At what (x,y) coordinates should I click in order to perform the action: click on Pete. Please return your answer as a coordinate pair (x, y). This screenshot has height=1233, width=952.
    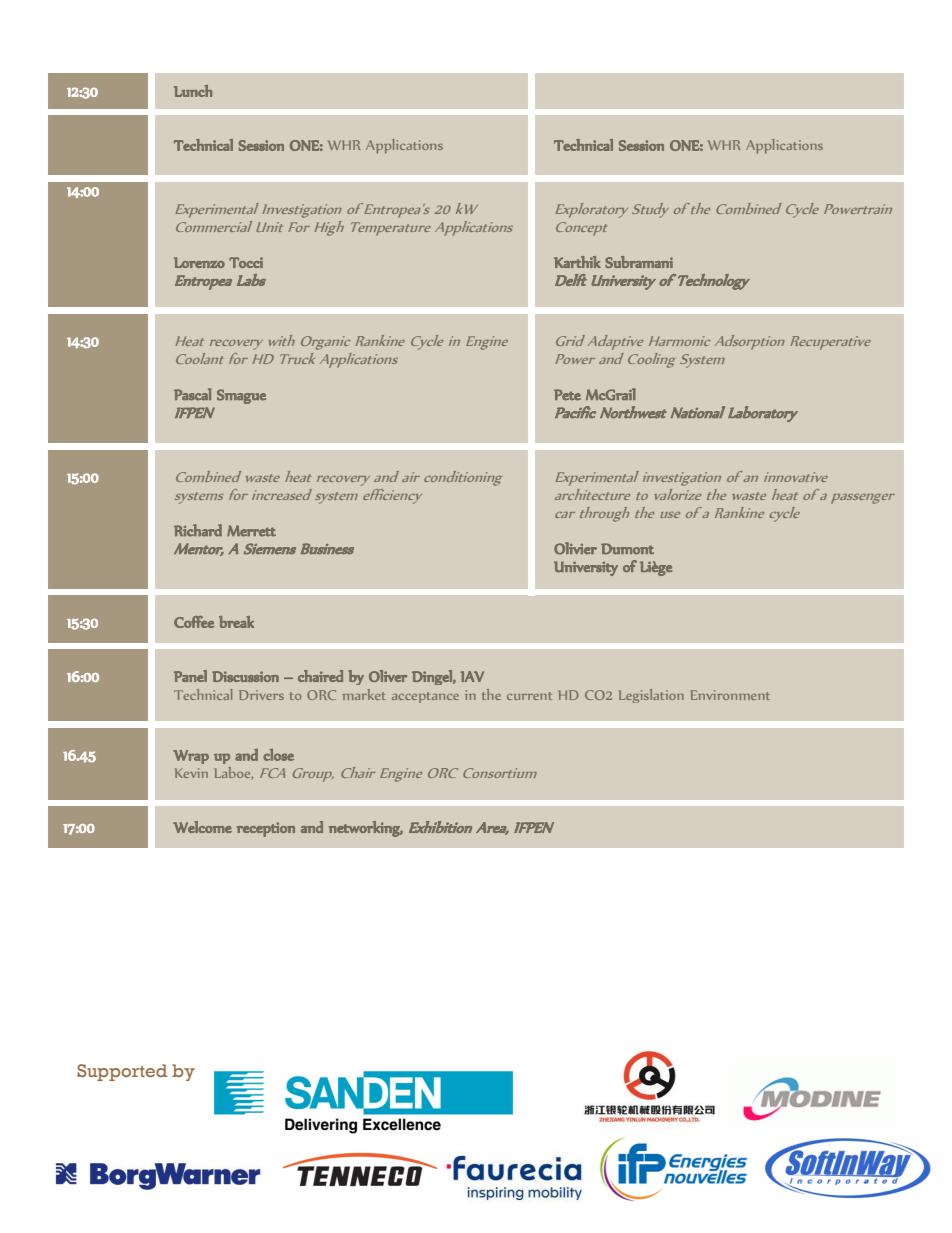
    Looking at the image, I should click on (567, 395).
